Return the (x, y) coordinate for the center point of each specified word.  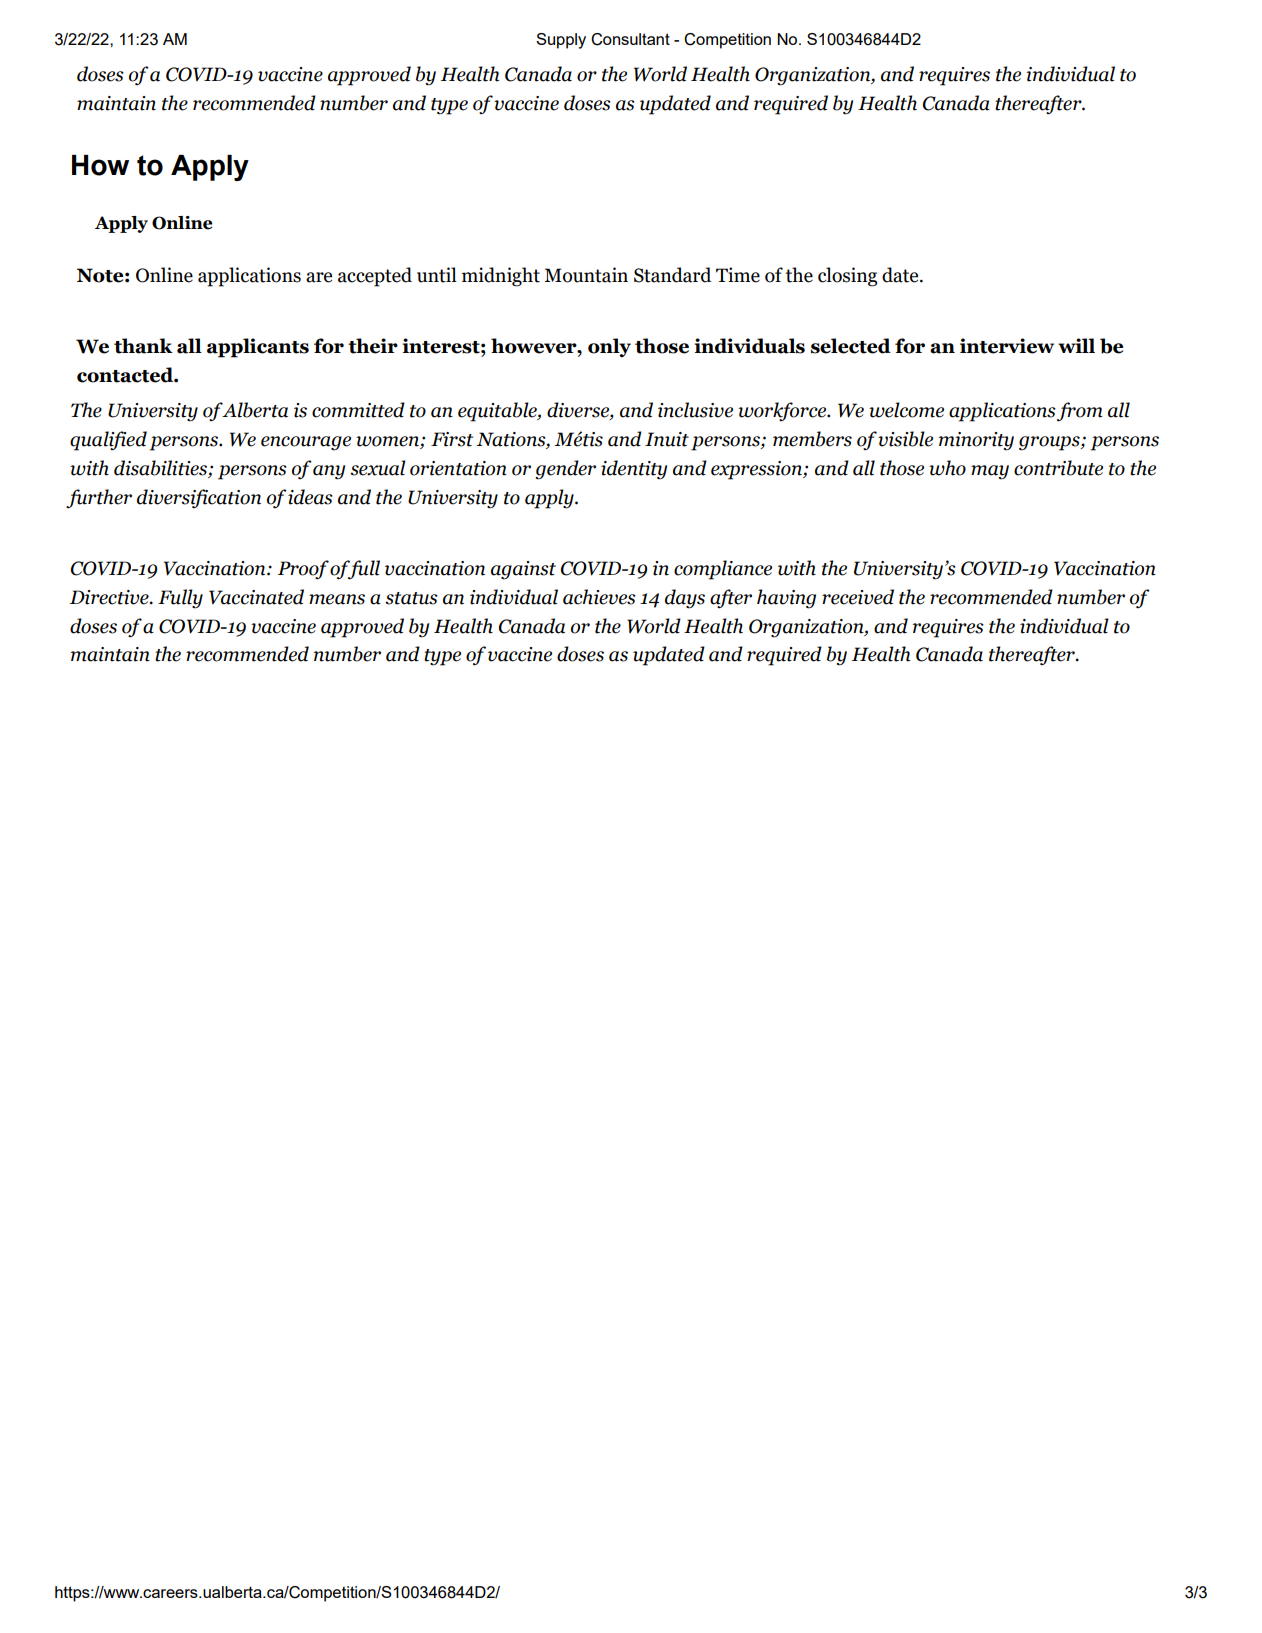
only (609, 347)
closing (847, 277)
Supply (561, 41)
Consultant (630, 39)
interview (1007, 346)
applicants (258, 348)
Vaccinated (256, 597)
